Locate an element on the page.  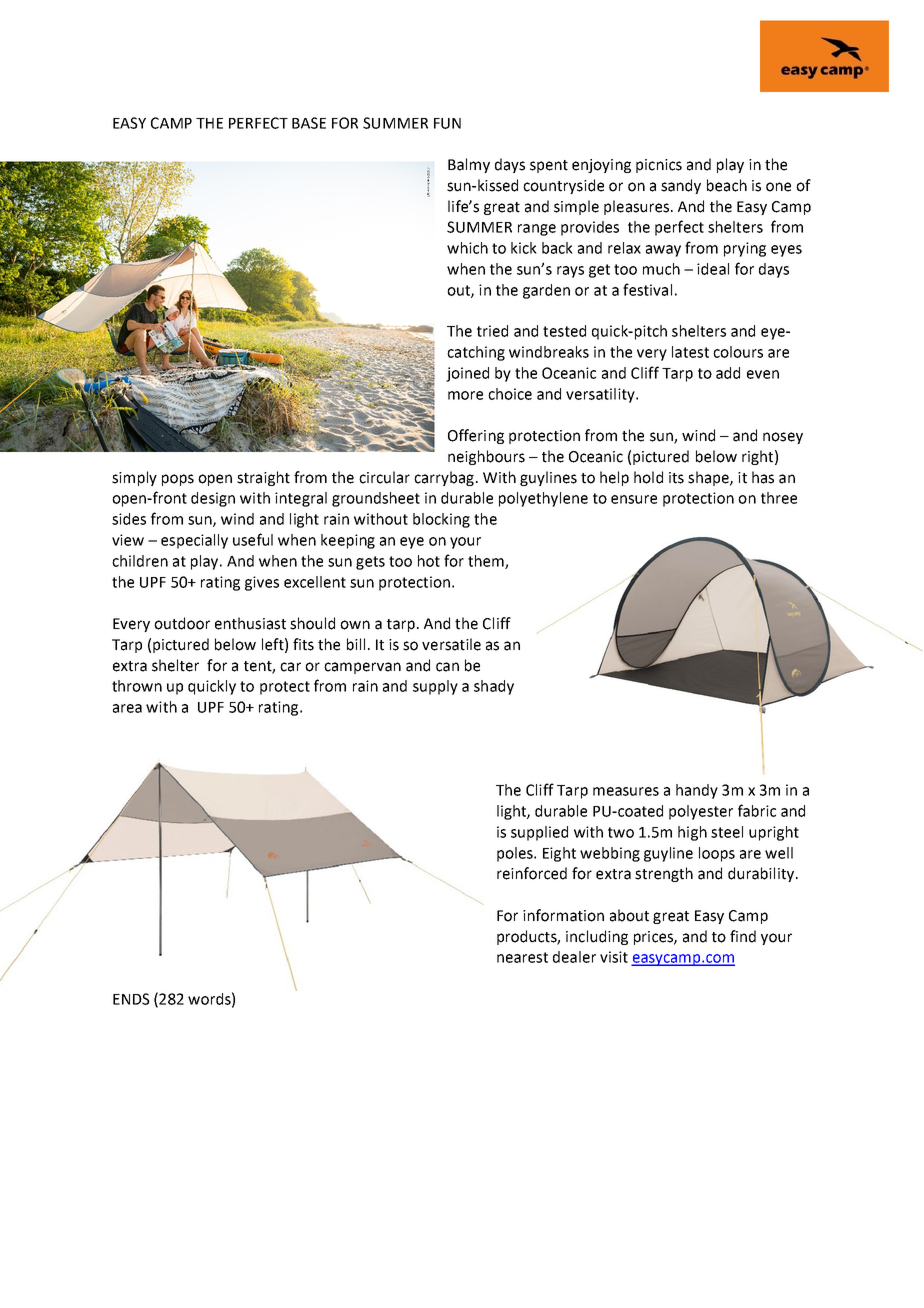
nearest is located at coordinates (522, 957).
